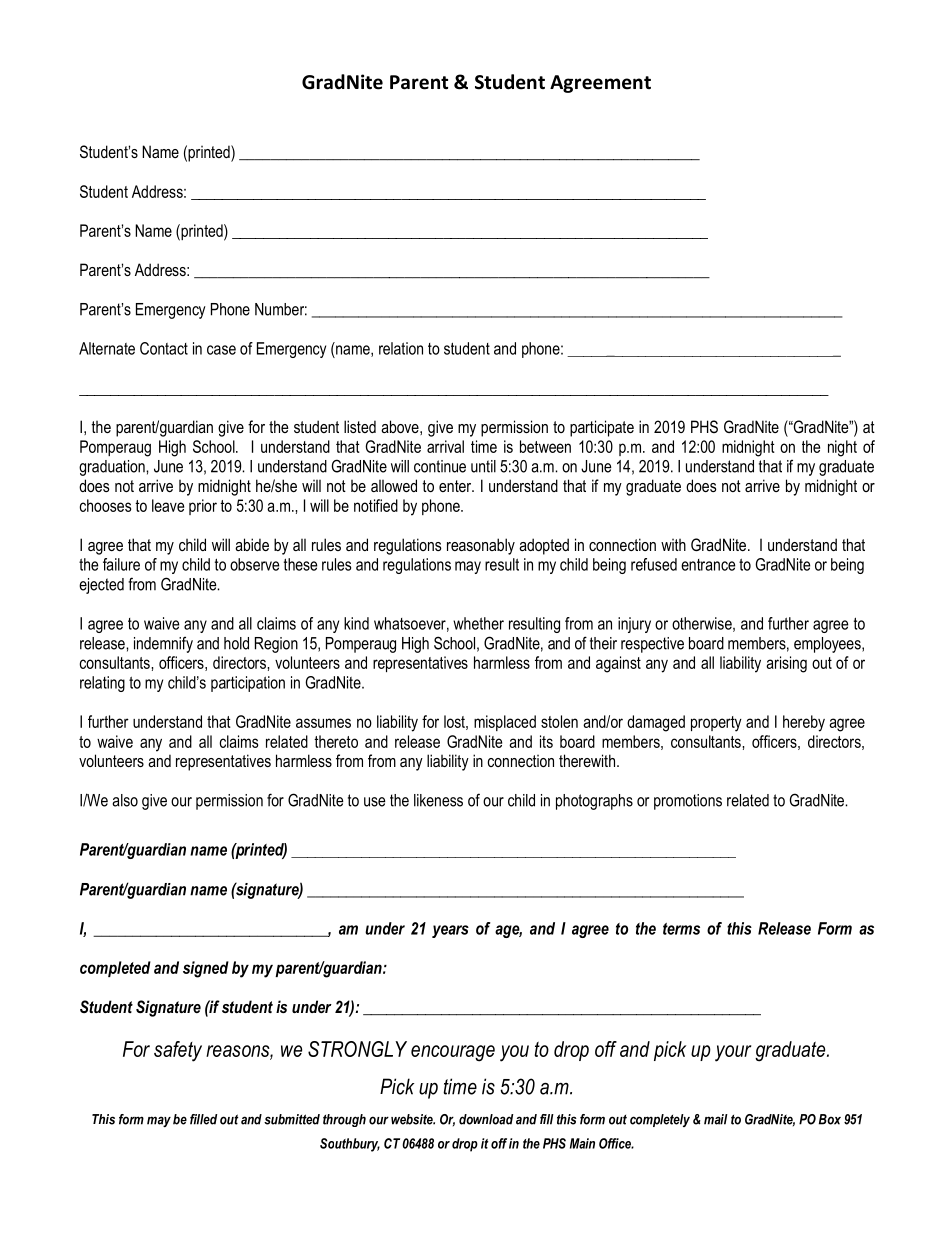 The width and height of the screenshot is (952, 1233). What do you see at coordinates (164, 348) in the screenshot?
I see `Contact` at bounding box center [164, 348].
